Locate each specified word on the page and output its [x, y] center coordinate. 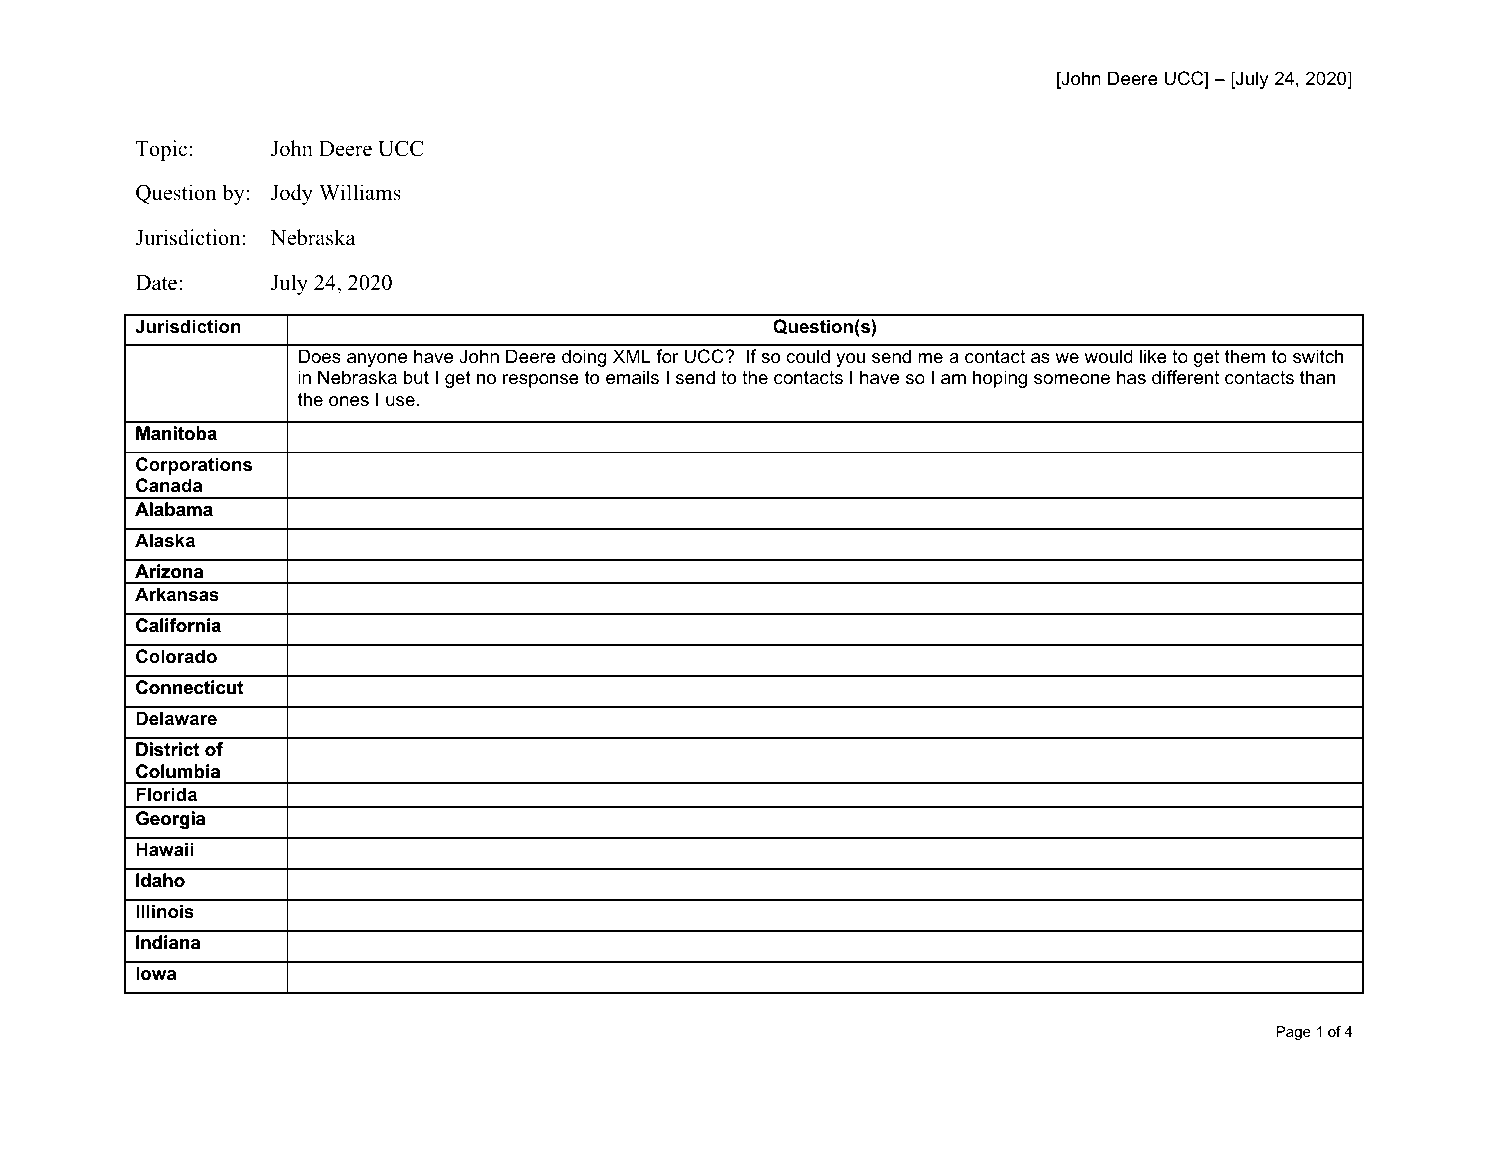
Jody [292, 194]
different [1186, 377]
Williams [360, 192]
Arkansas [177, 594]
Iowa [156, 973]
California [178, 625]
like [1153, 356]
